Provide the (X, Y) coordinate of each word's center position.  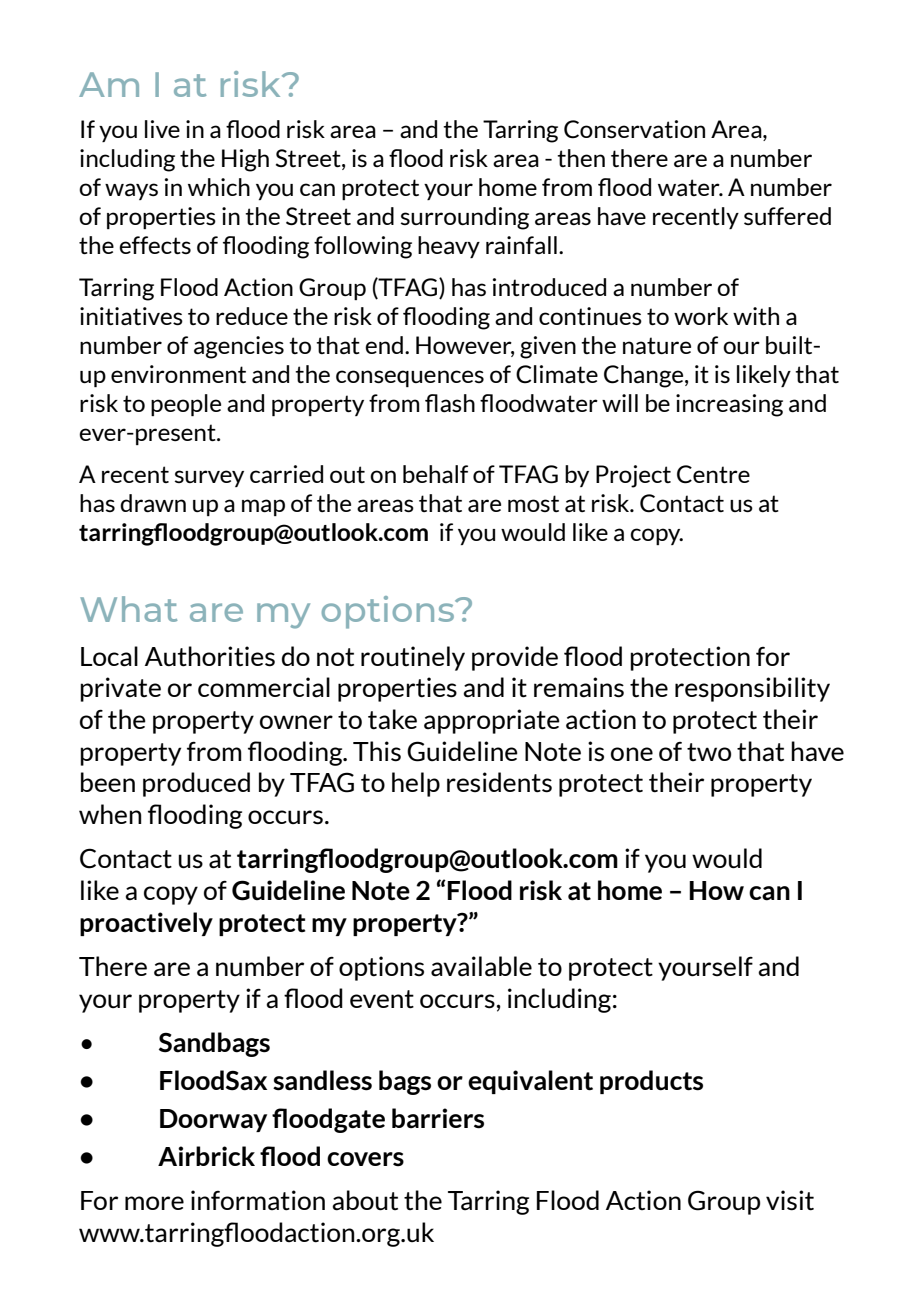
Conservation (634, 129)
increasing (729, 405)
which (219, 187)
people (186, 405)
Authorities (210, 656)
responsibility (752, 689)
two (709, 752)
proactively (146, 924)
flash (450, 403)
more (154, 1203)
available (481, 966)
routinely (413, 658)
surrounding (465, 218)
